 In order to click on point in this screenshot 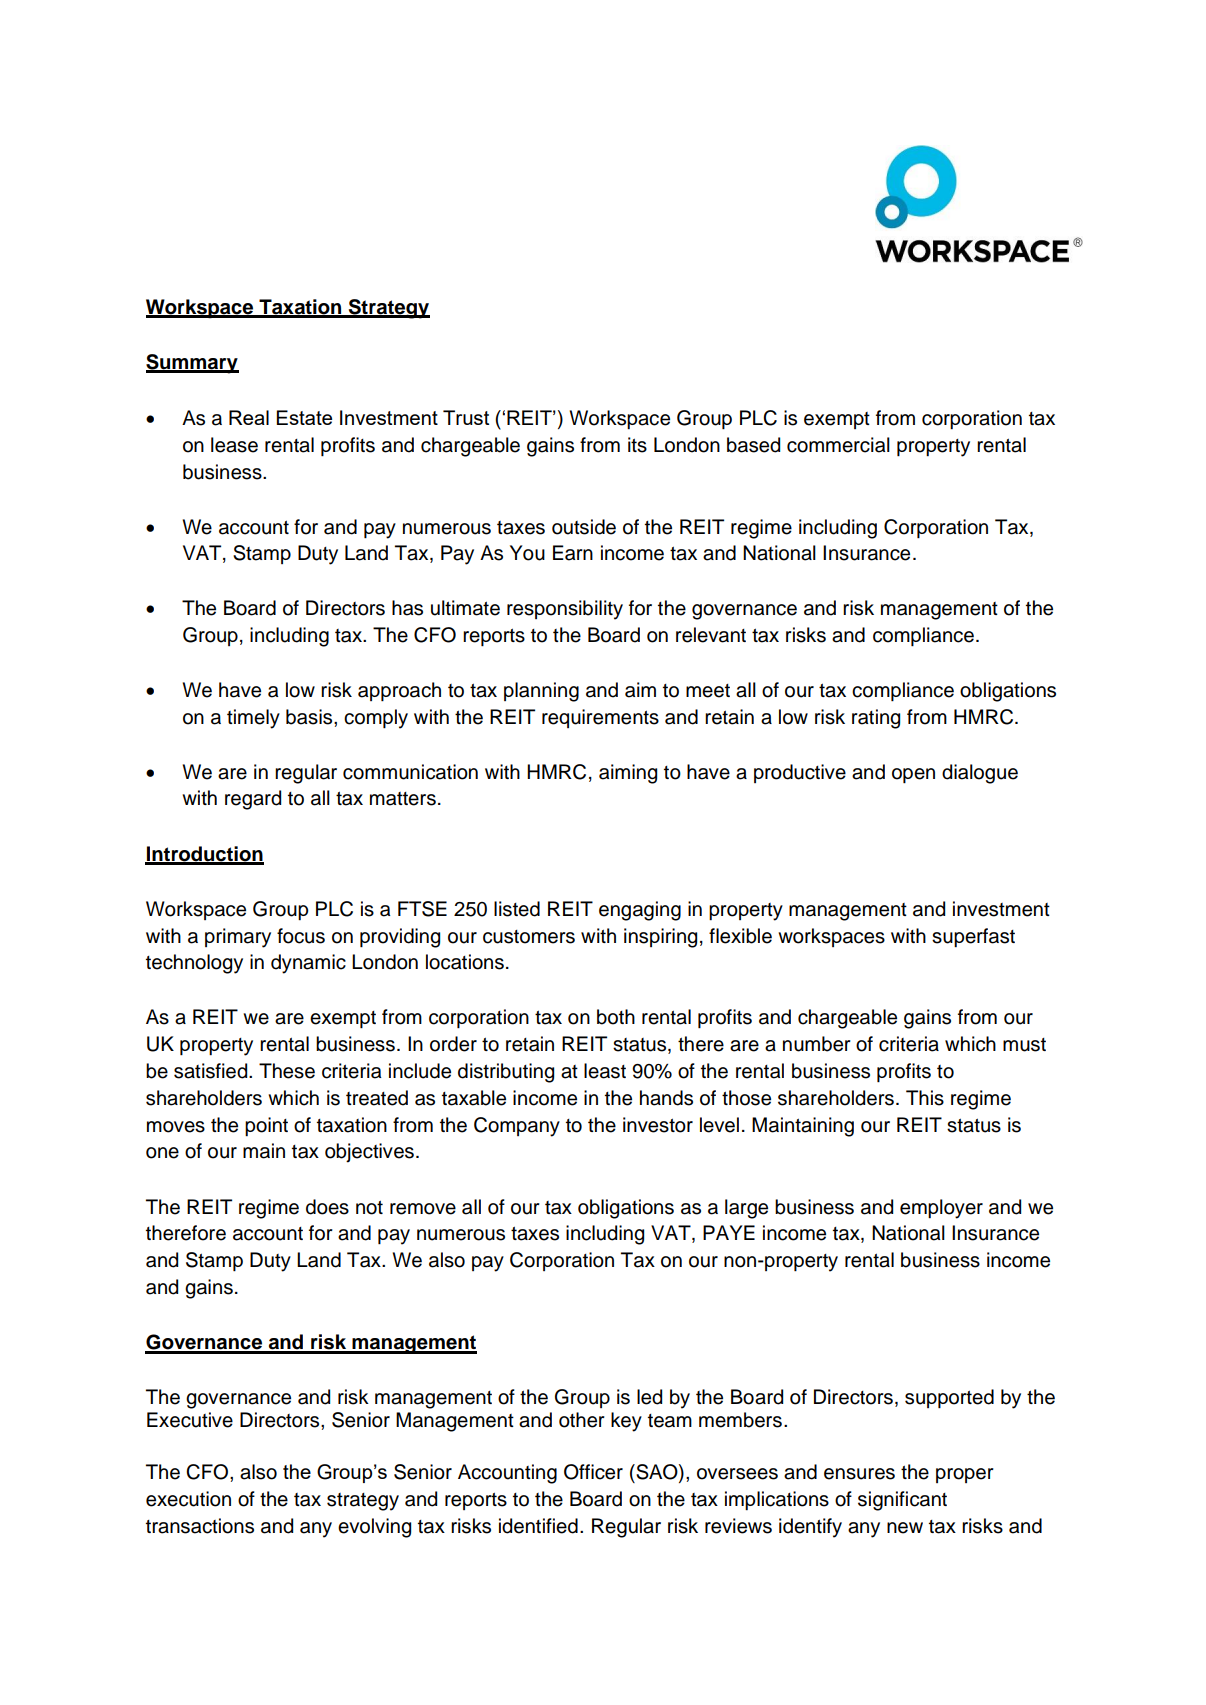, I will do `click(266, 1126)`.
